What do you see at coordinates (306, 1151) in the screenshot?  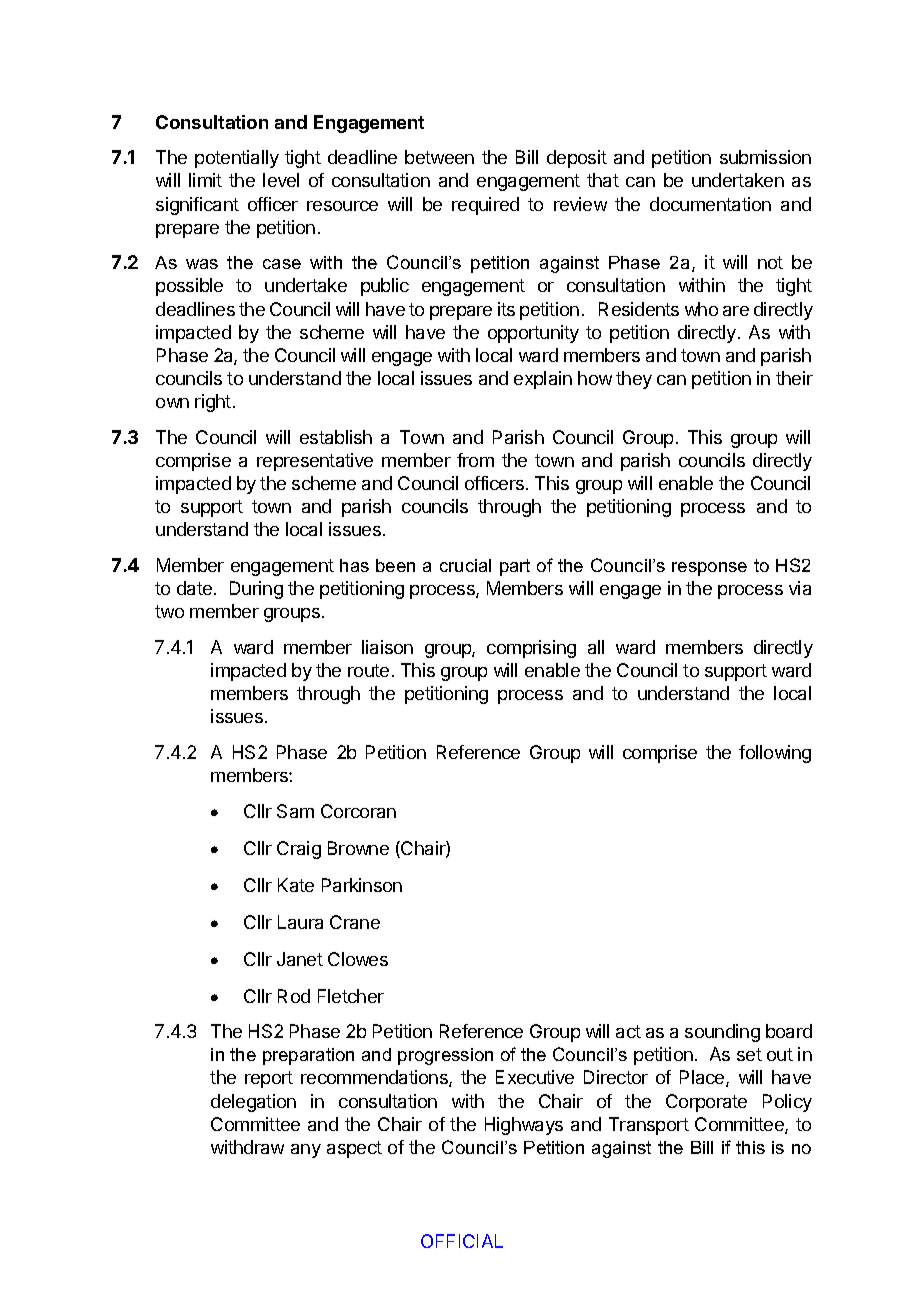 I see `any` at bounding box center [306, 1151].
